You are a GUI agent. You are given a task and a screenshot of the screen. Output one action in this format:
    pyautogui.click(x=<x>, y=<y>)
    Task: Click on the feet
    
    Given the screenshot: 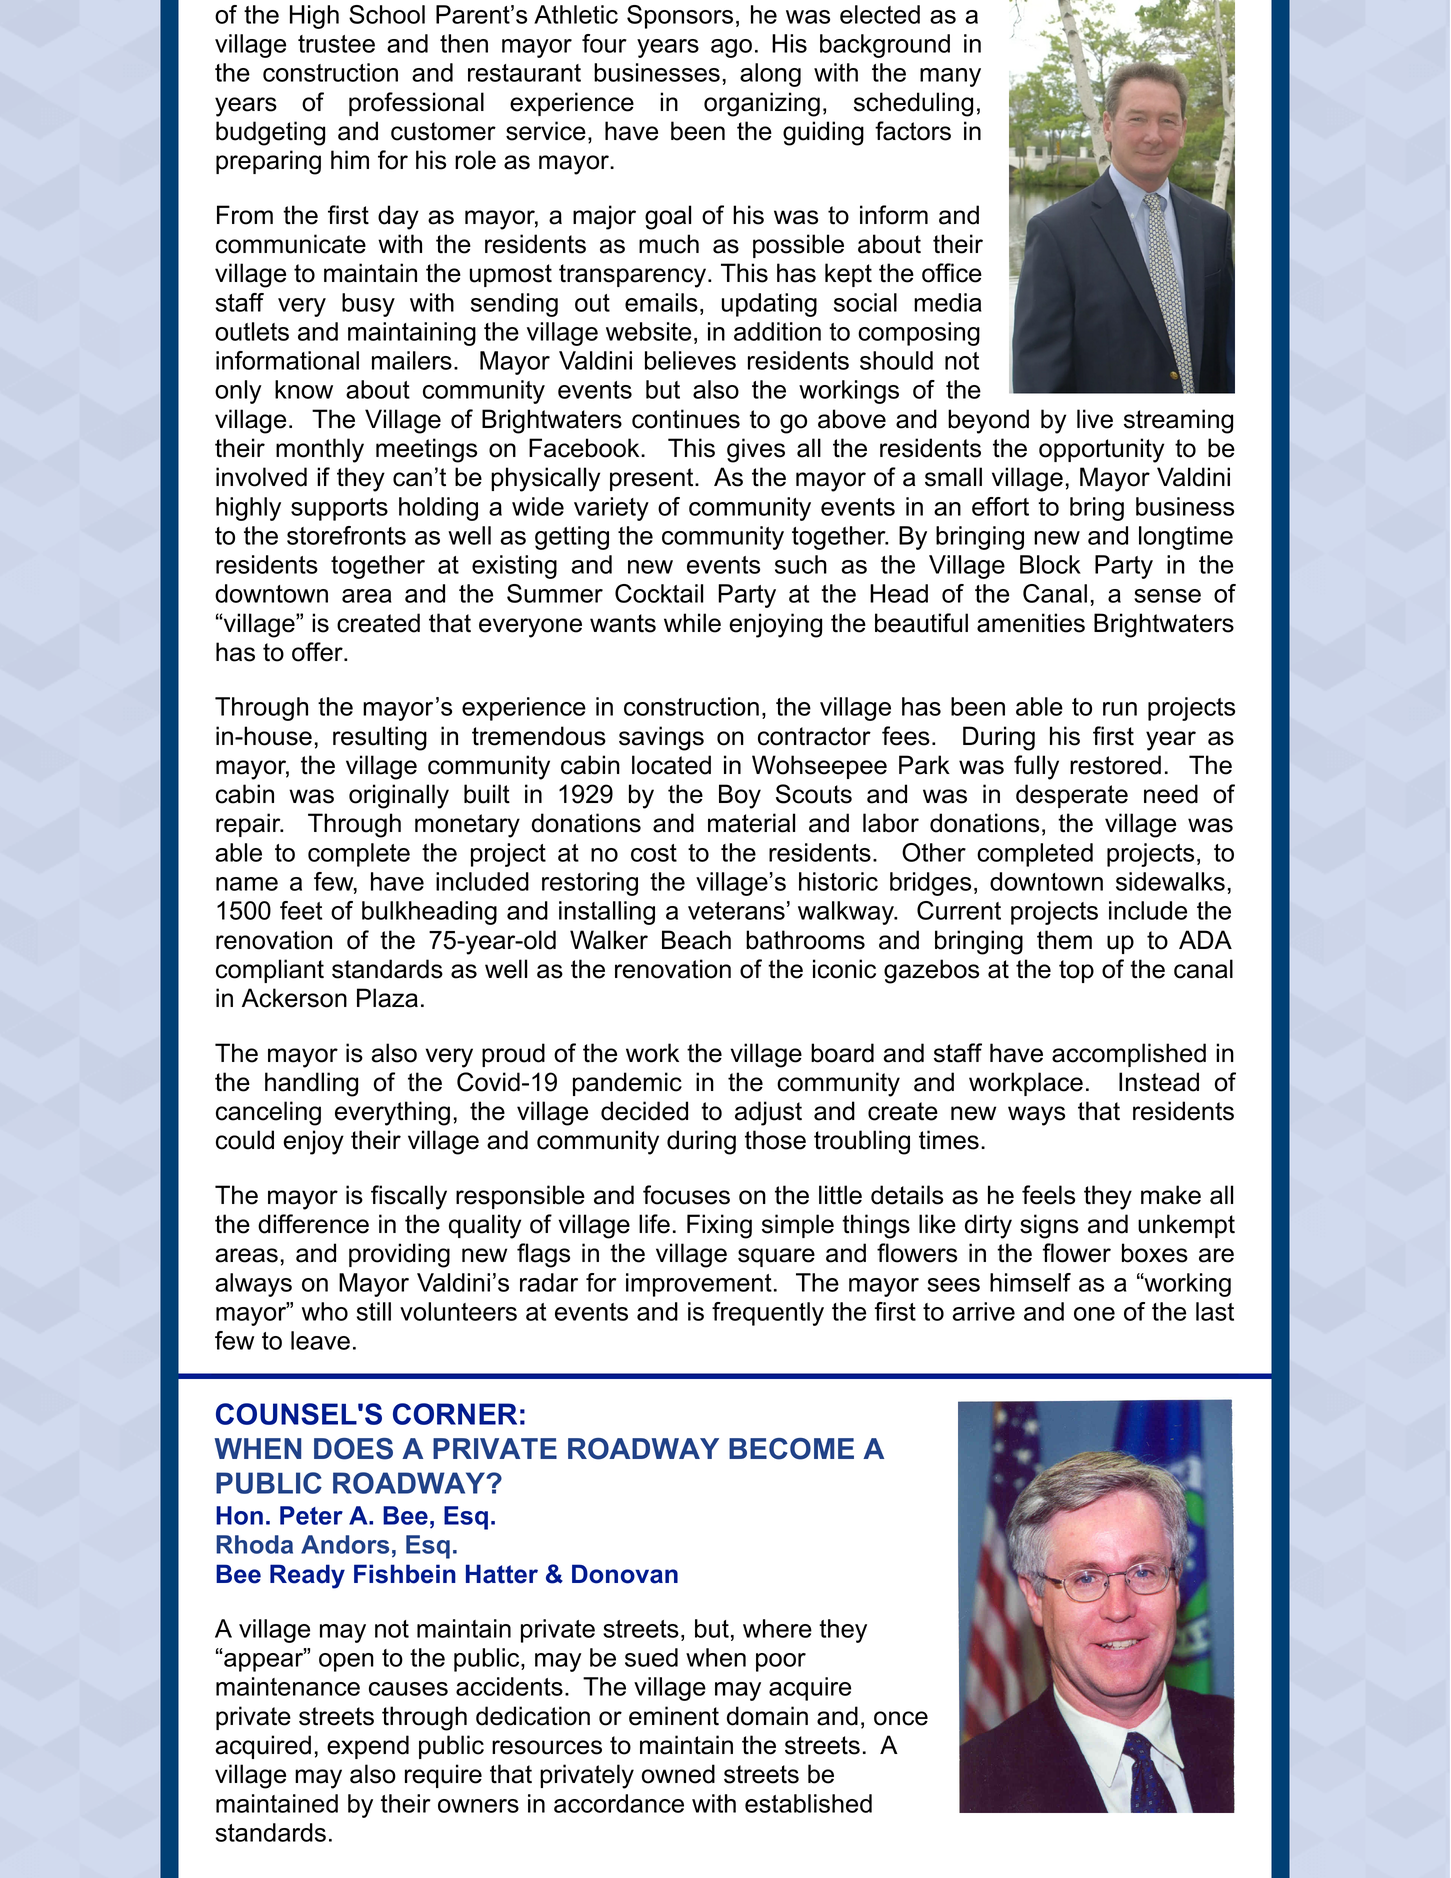 What is the action you would take?
    pyautogui.click(x=301, y=910)
